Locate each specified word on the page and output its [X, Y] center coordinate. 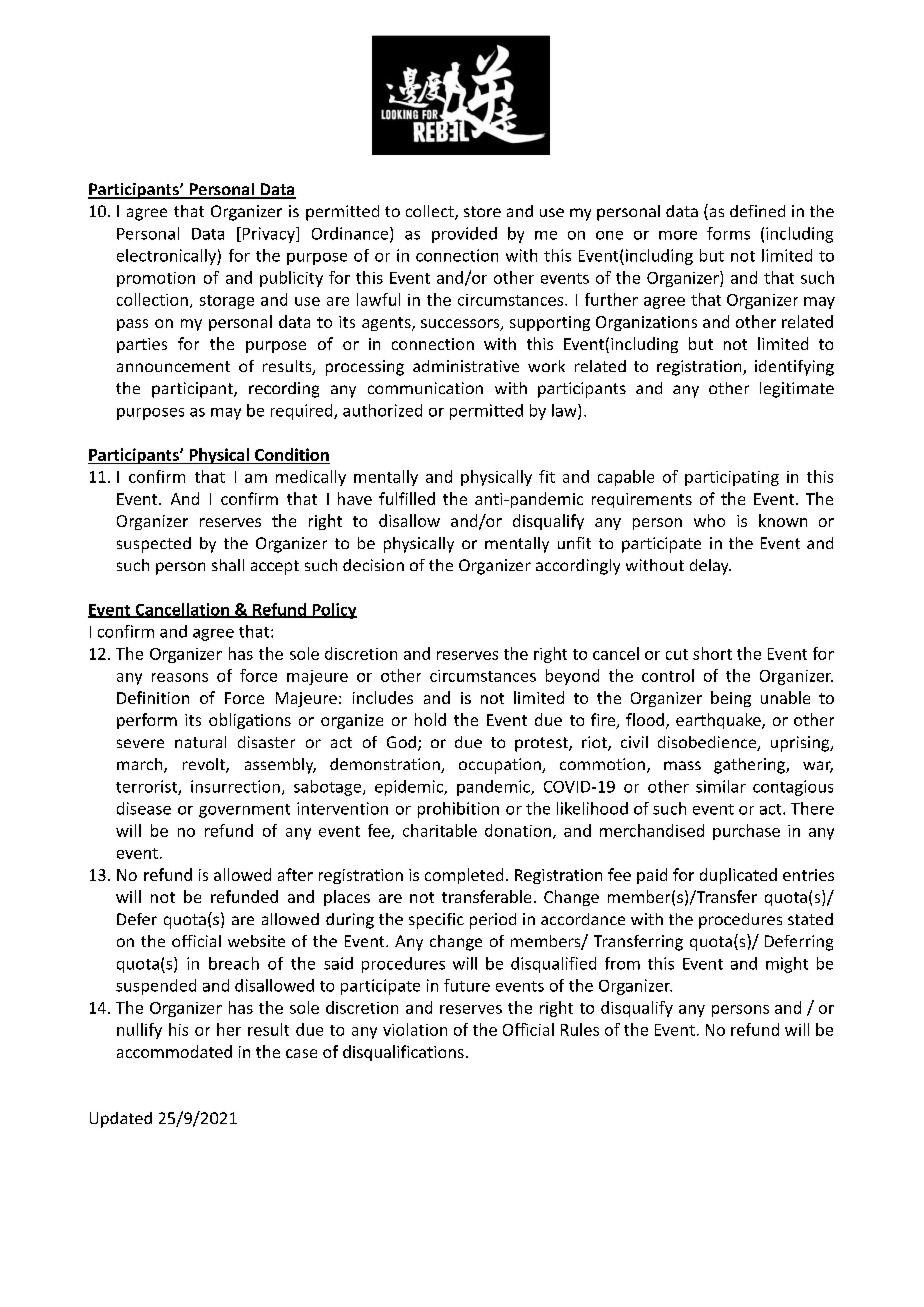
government [244, 811]
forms [728, 233]
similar [721, 786]
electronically [167, 257]
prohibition [458, 810]
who [709, 520]
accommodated [174, 1051]
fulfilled [407, 498]
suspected [154, 545]
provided [464, 235]
